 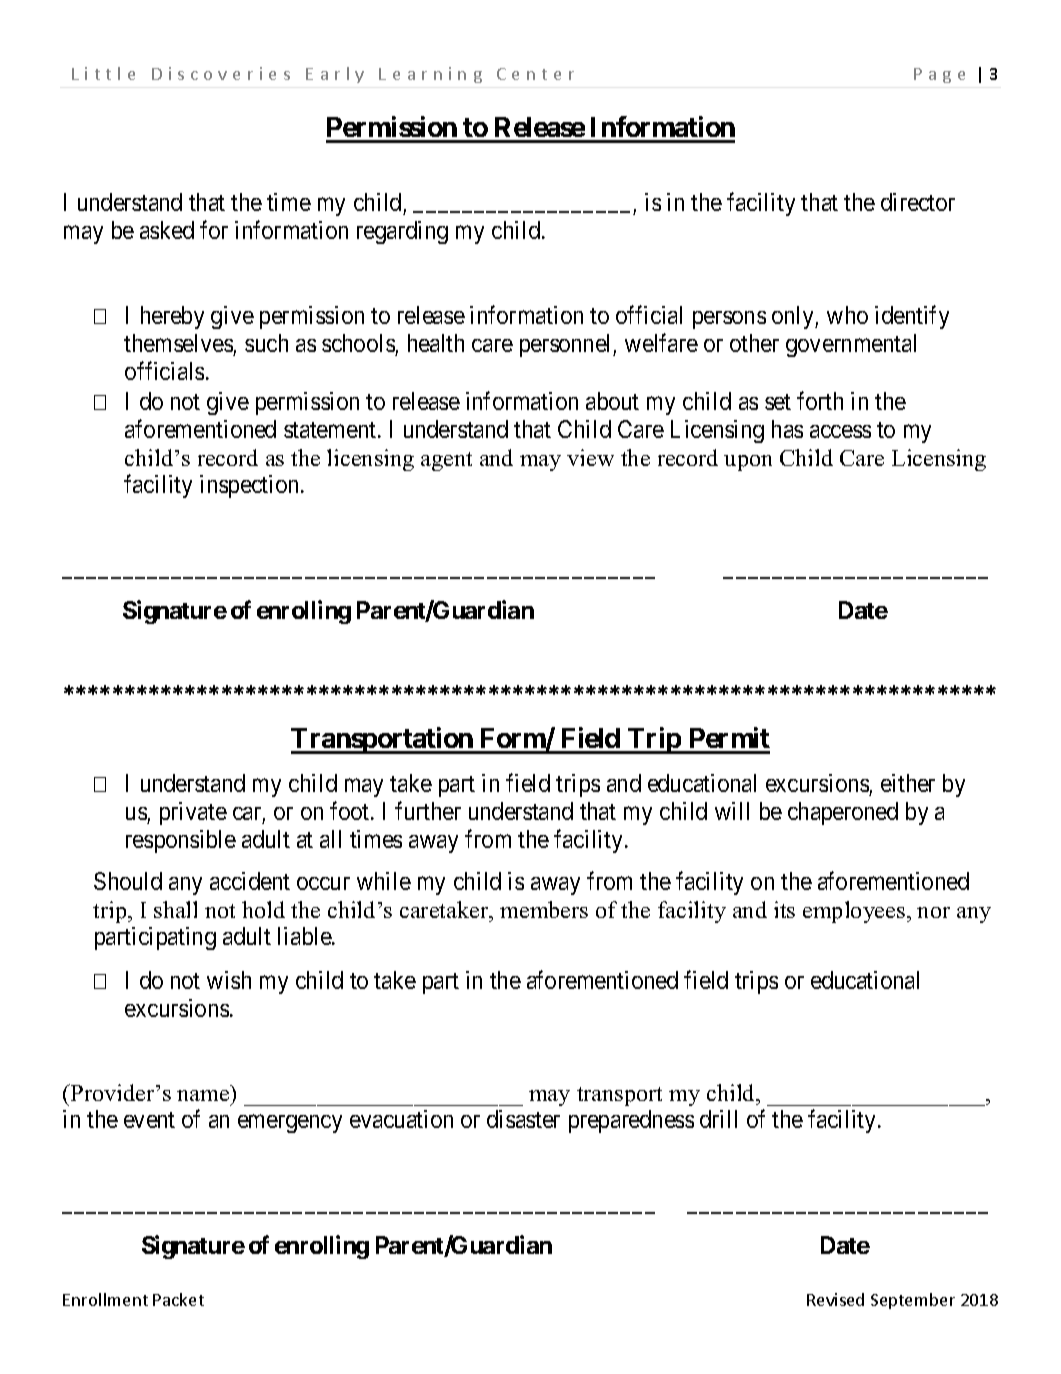 What do you see at coordinates (178, 1299) in the screenshot?
I see `Packet` at bounding box center [178, 1299].
